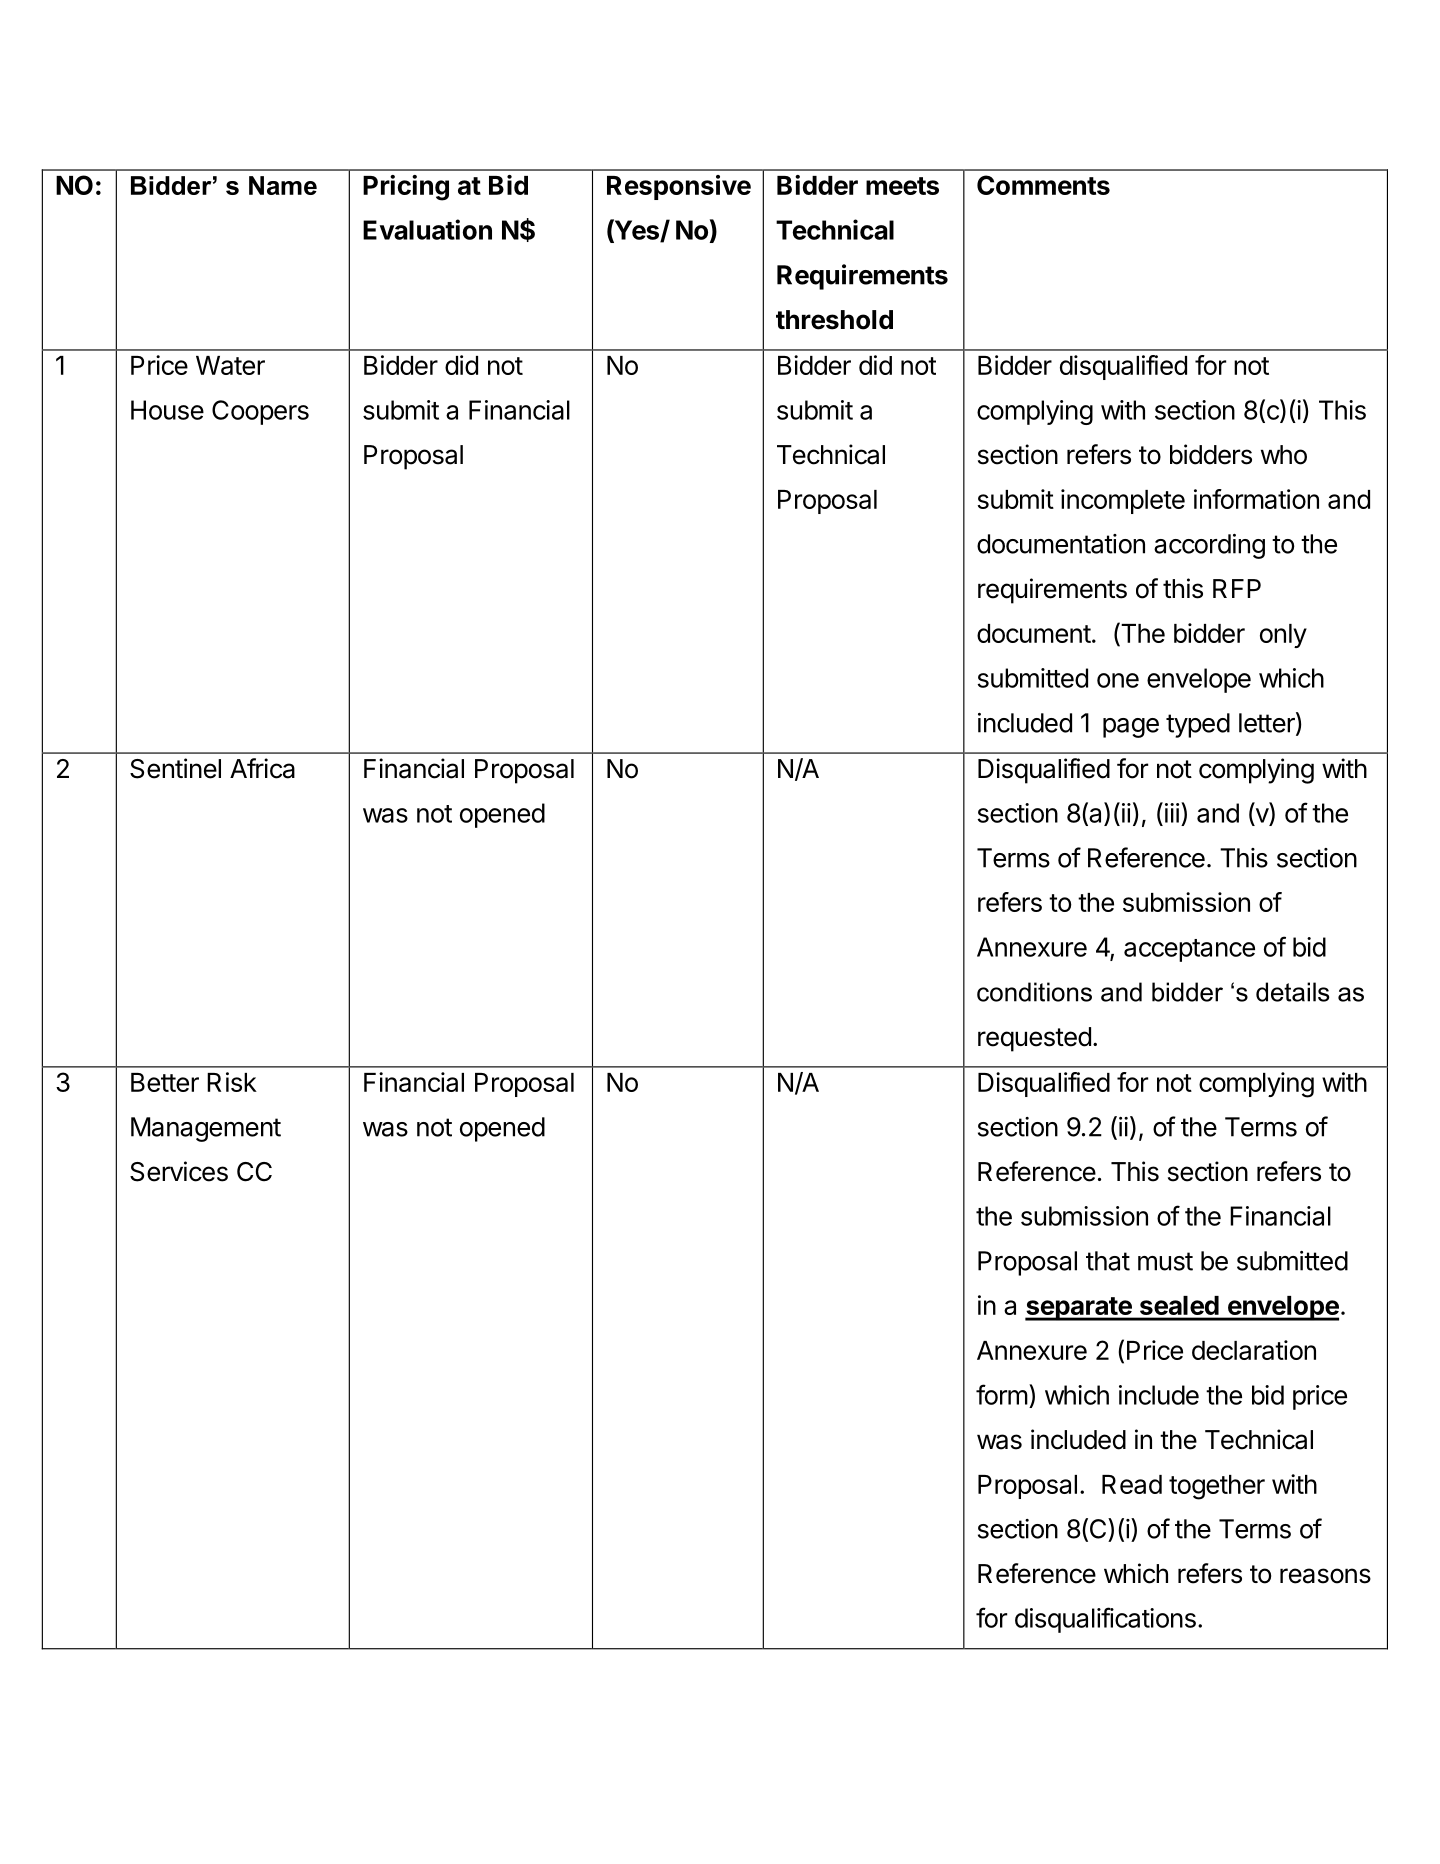 The image size is (1440, 1864). What do you see at coordinates (283, 185) in the document?
I see `Name` at bounding box center [283, 185].
